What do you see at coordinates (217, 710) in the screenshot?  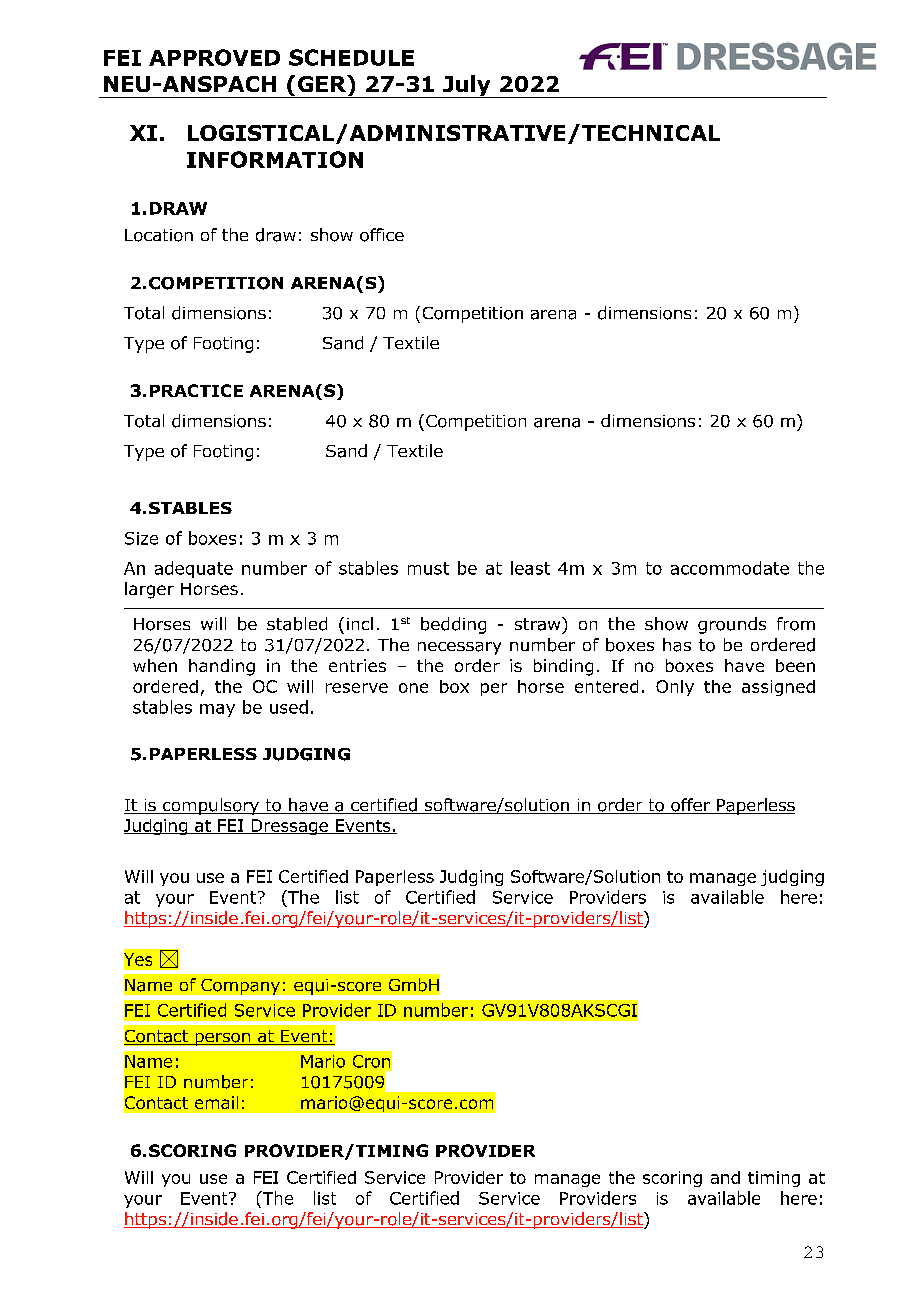 I see `may` at bounding box center [217, 710].
